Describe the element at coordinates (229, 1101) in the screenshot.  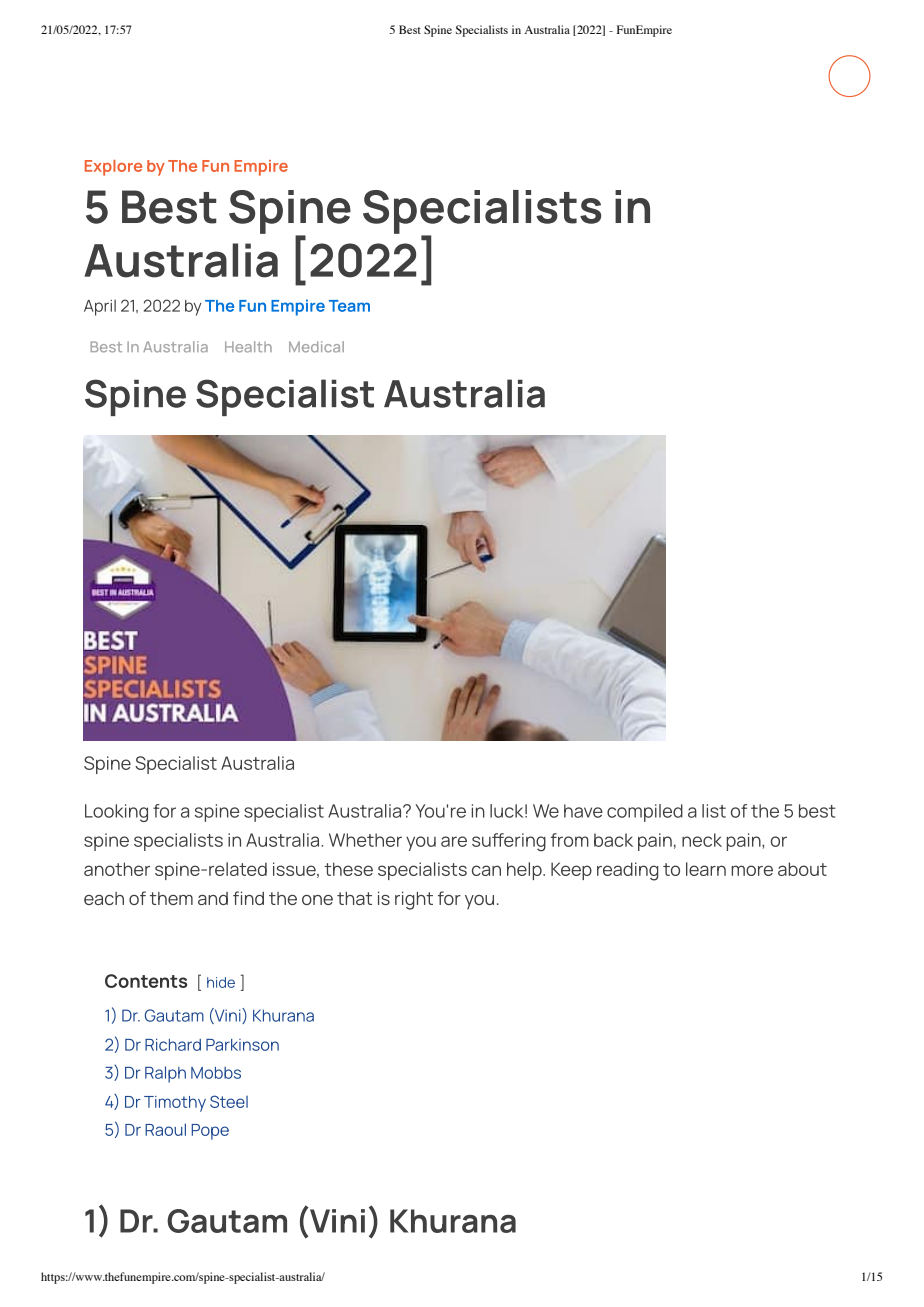
I see `Steel` at that location.
